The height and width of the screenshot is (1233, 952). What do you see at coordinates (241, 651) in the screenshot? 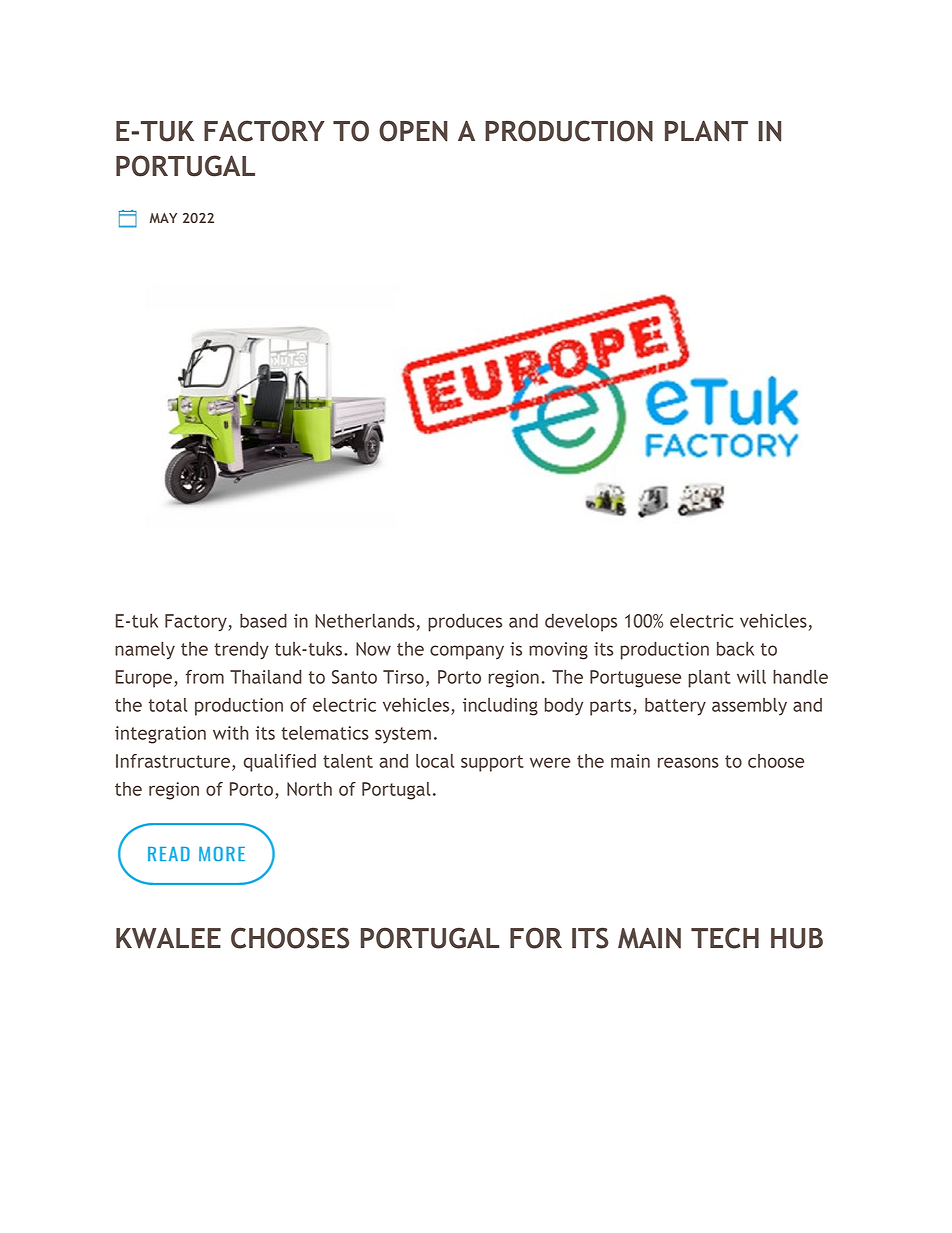
I see `trendy` at bounding box center [241, 651].
